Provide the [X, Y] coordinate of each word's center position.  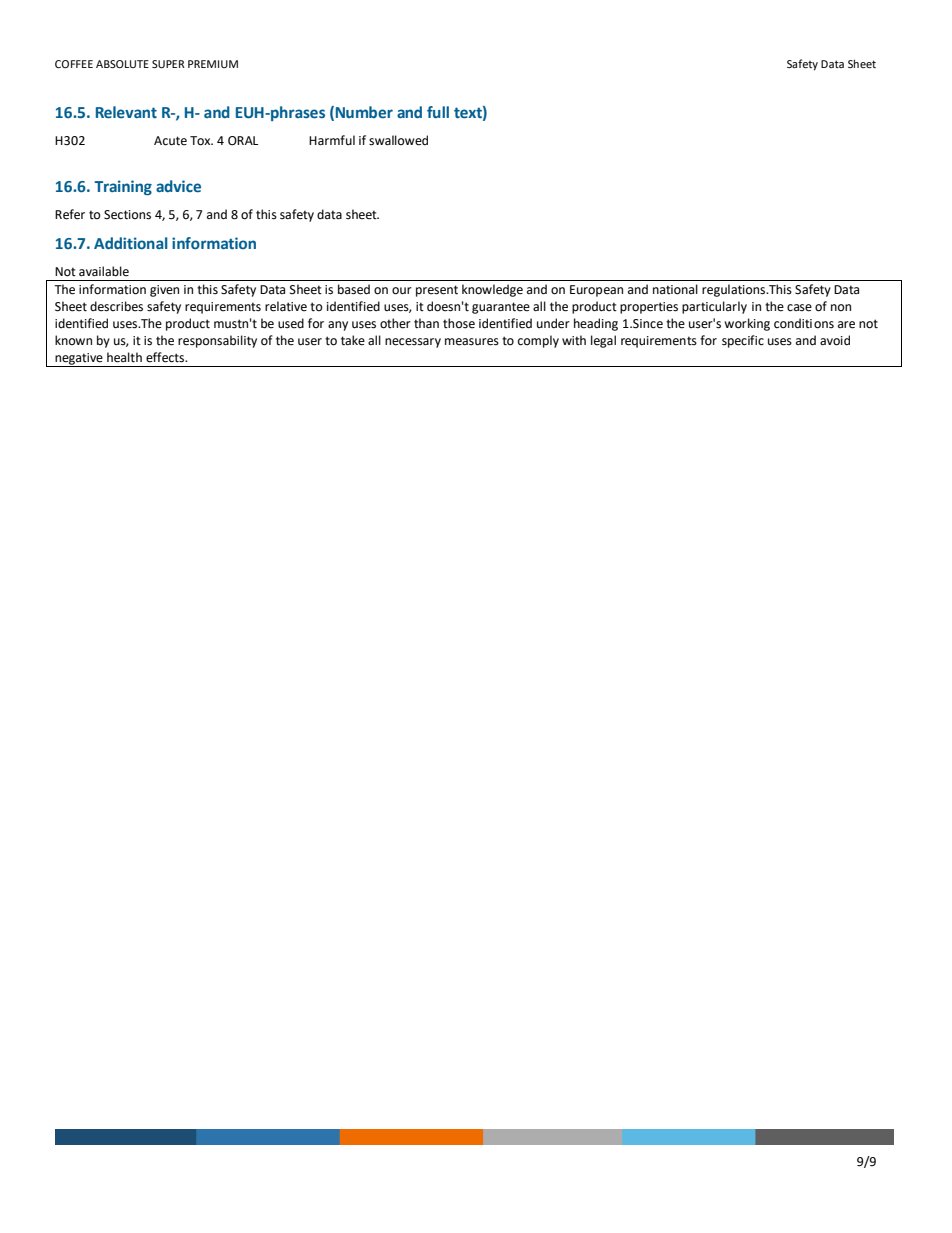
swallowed [398, 140]
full [438, 112]
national [675, 289]
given [164, 291]
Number [364, 112]
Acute [170, 141]
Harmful [332, 140]
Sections [127, 215]
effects [166, 357]
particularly [714, 307]
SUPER [168, 64]
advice [178, 186]
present [437, 291]
